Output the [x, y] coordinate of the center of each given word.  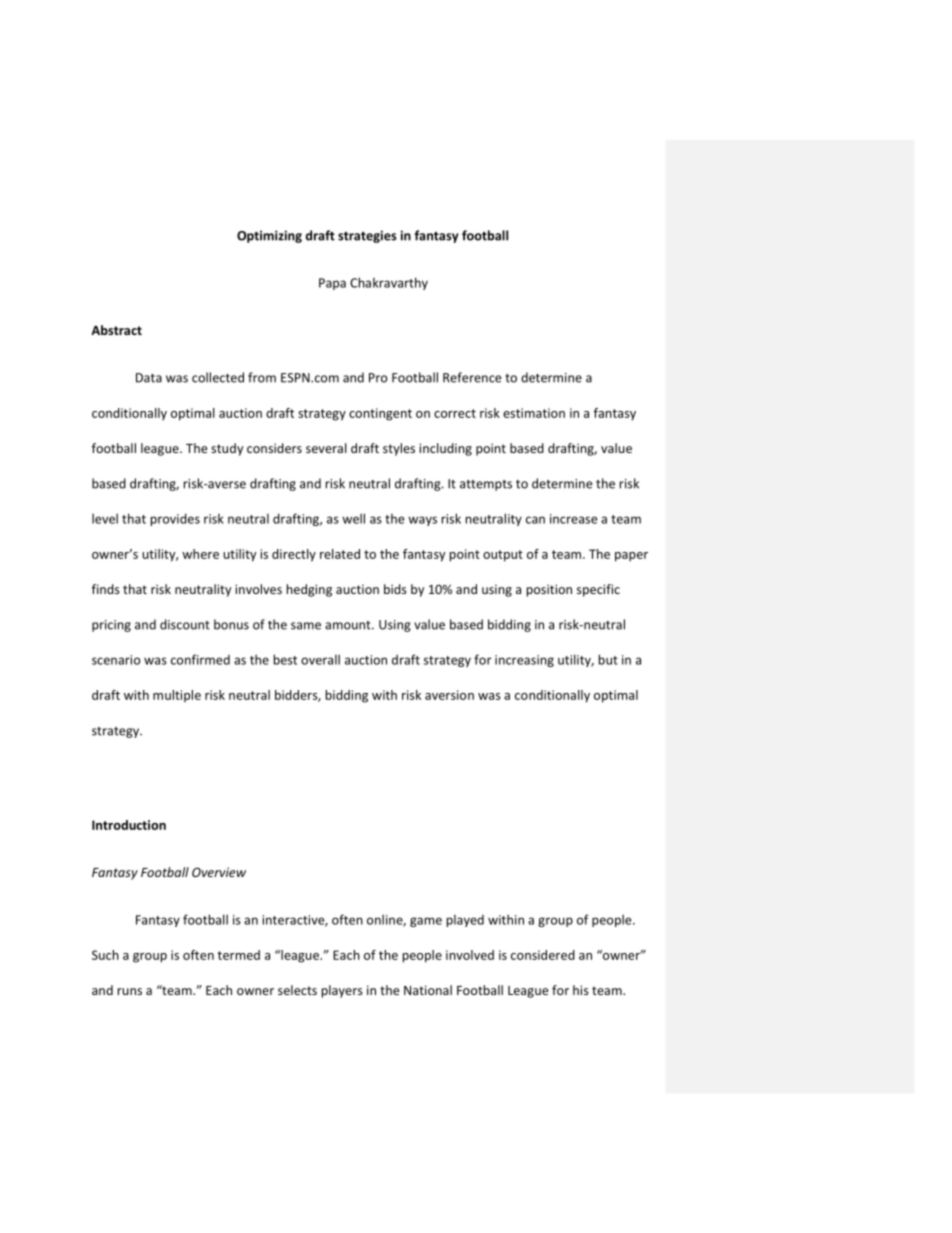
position [549, 590]
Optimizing [269, 236]
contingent [380, 414]
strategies [367, 236]
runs [130, 991]
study [227, 449]
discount [185, 624]
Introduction [129, 825]
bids [395, 589]
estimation [534, 413]
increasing [524, 661]
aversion [449, 695]
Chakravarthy [389, 283]
